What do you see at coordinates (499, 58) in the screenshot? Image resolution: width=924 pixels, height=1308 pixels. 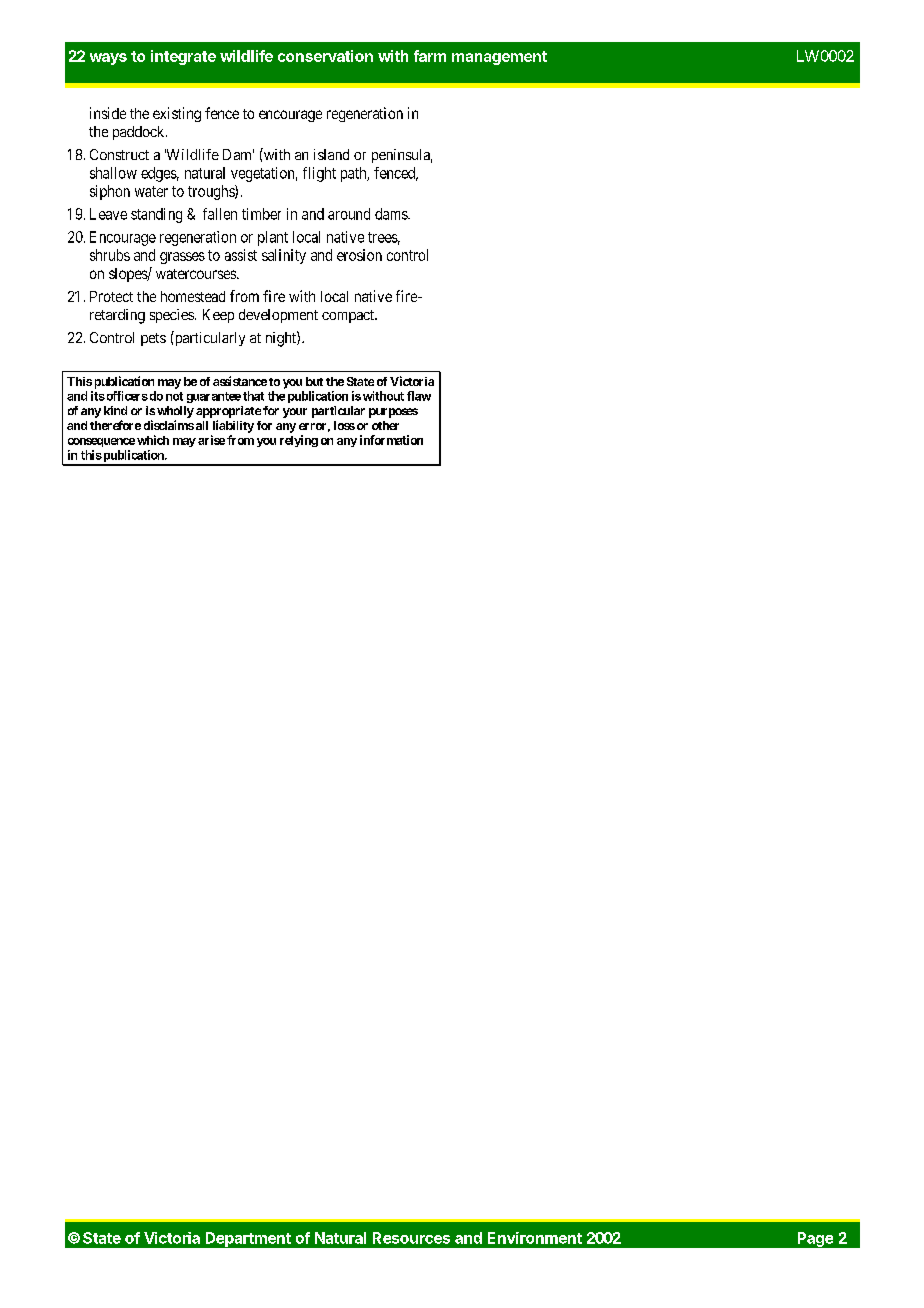 I see `management` at bounding box center [499, 58].
